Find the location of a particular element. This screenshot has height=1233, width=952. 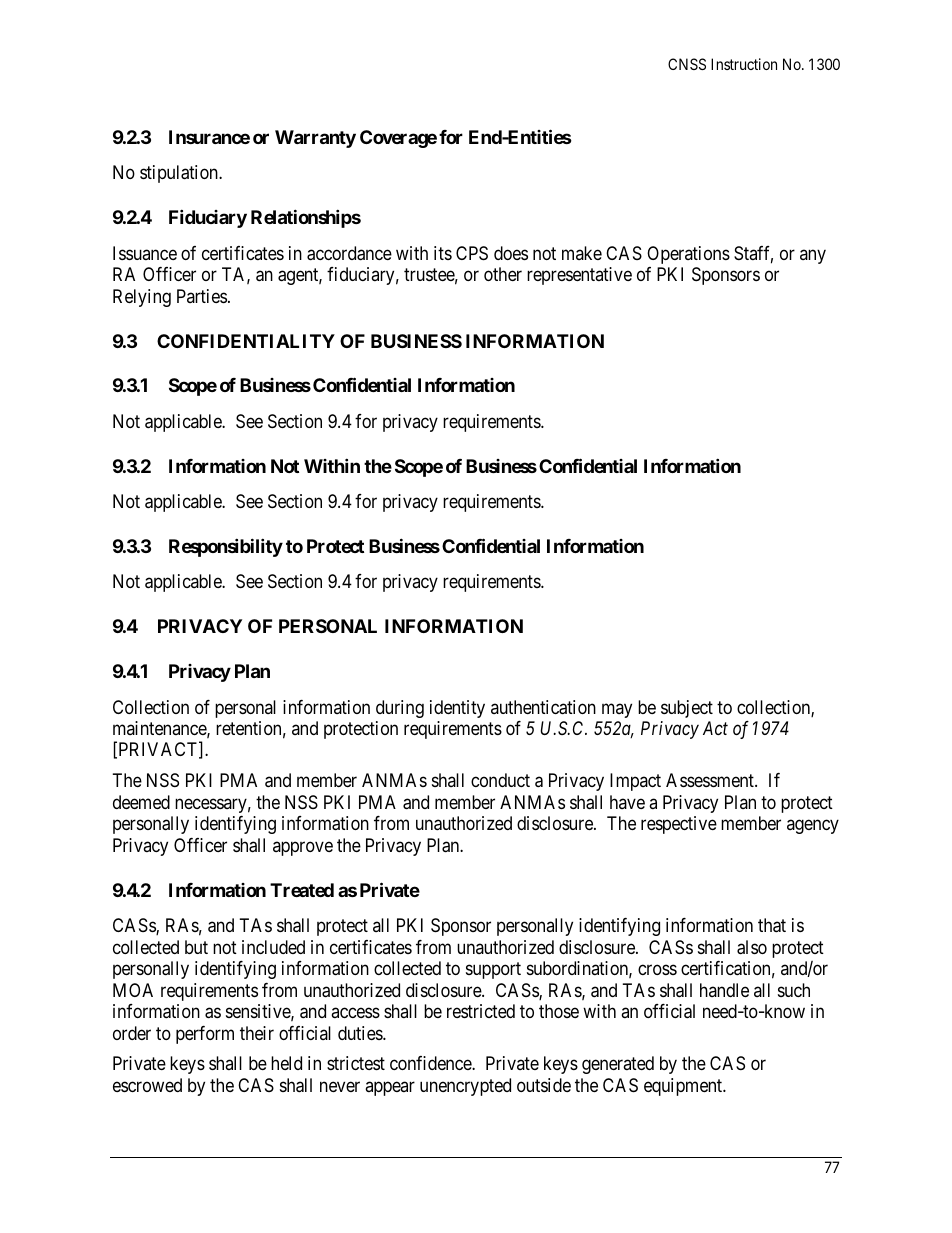

identity is located at coordinates (457, 709).
